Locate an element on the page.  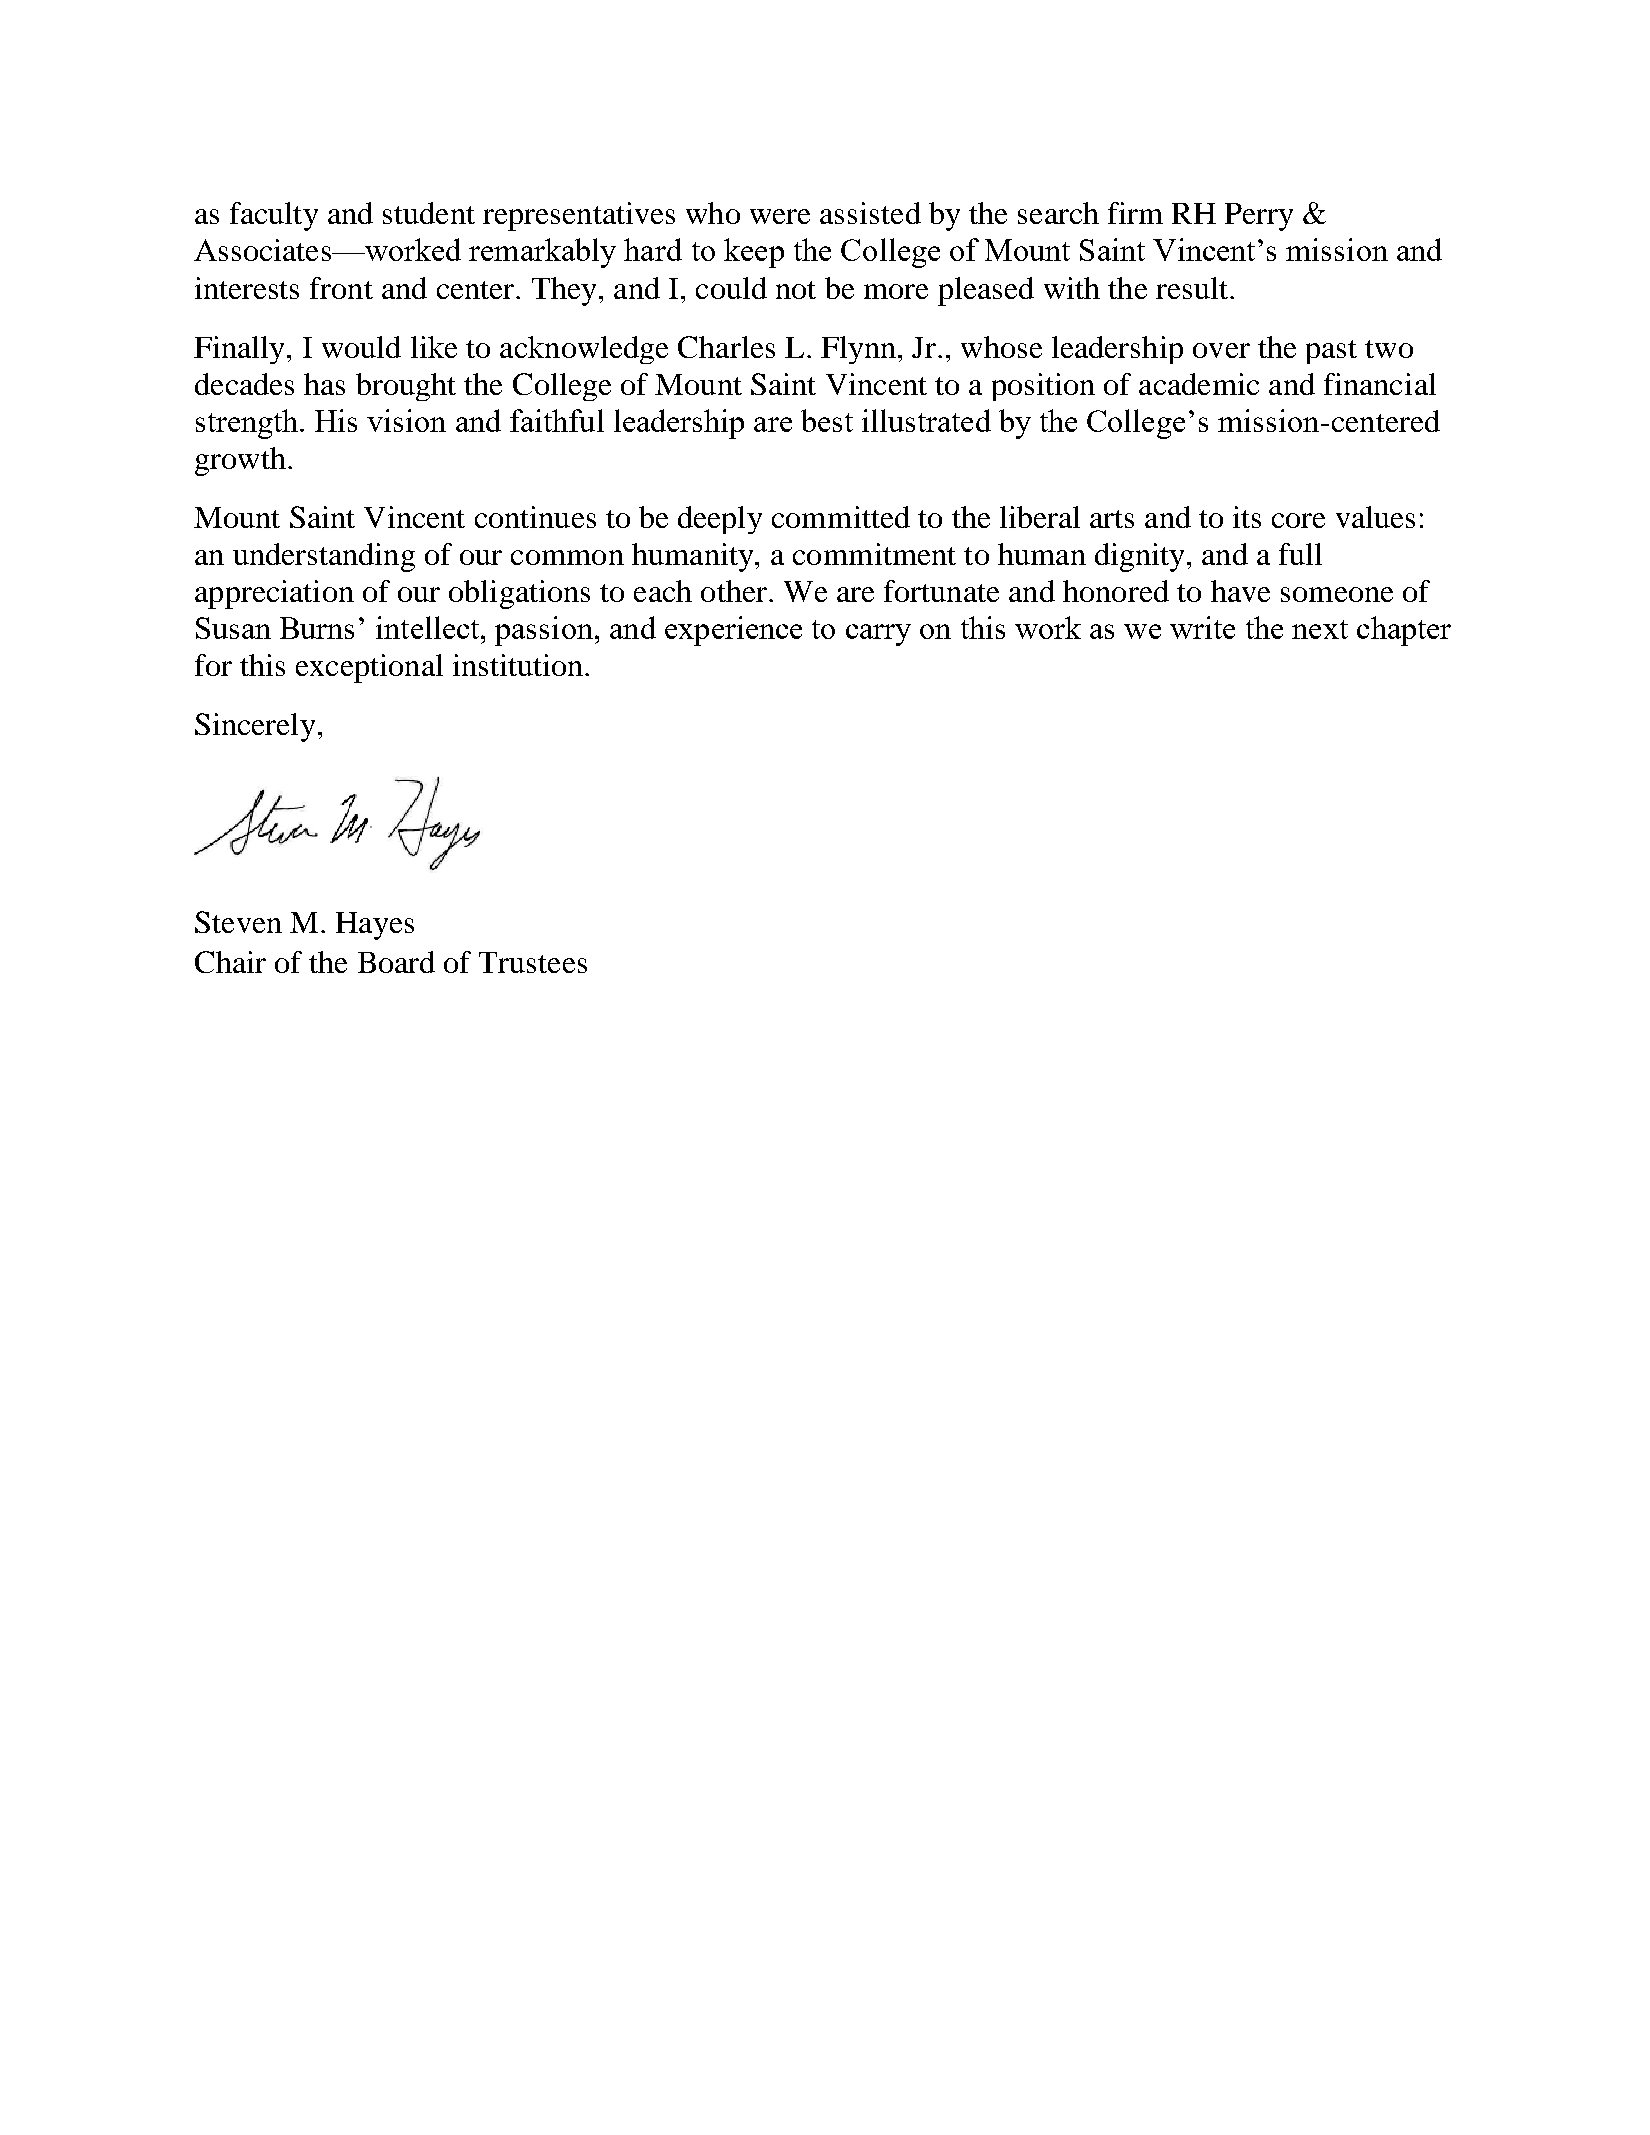
its is located at coordinates (1247, 517).
